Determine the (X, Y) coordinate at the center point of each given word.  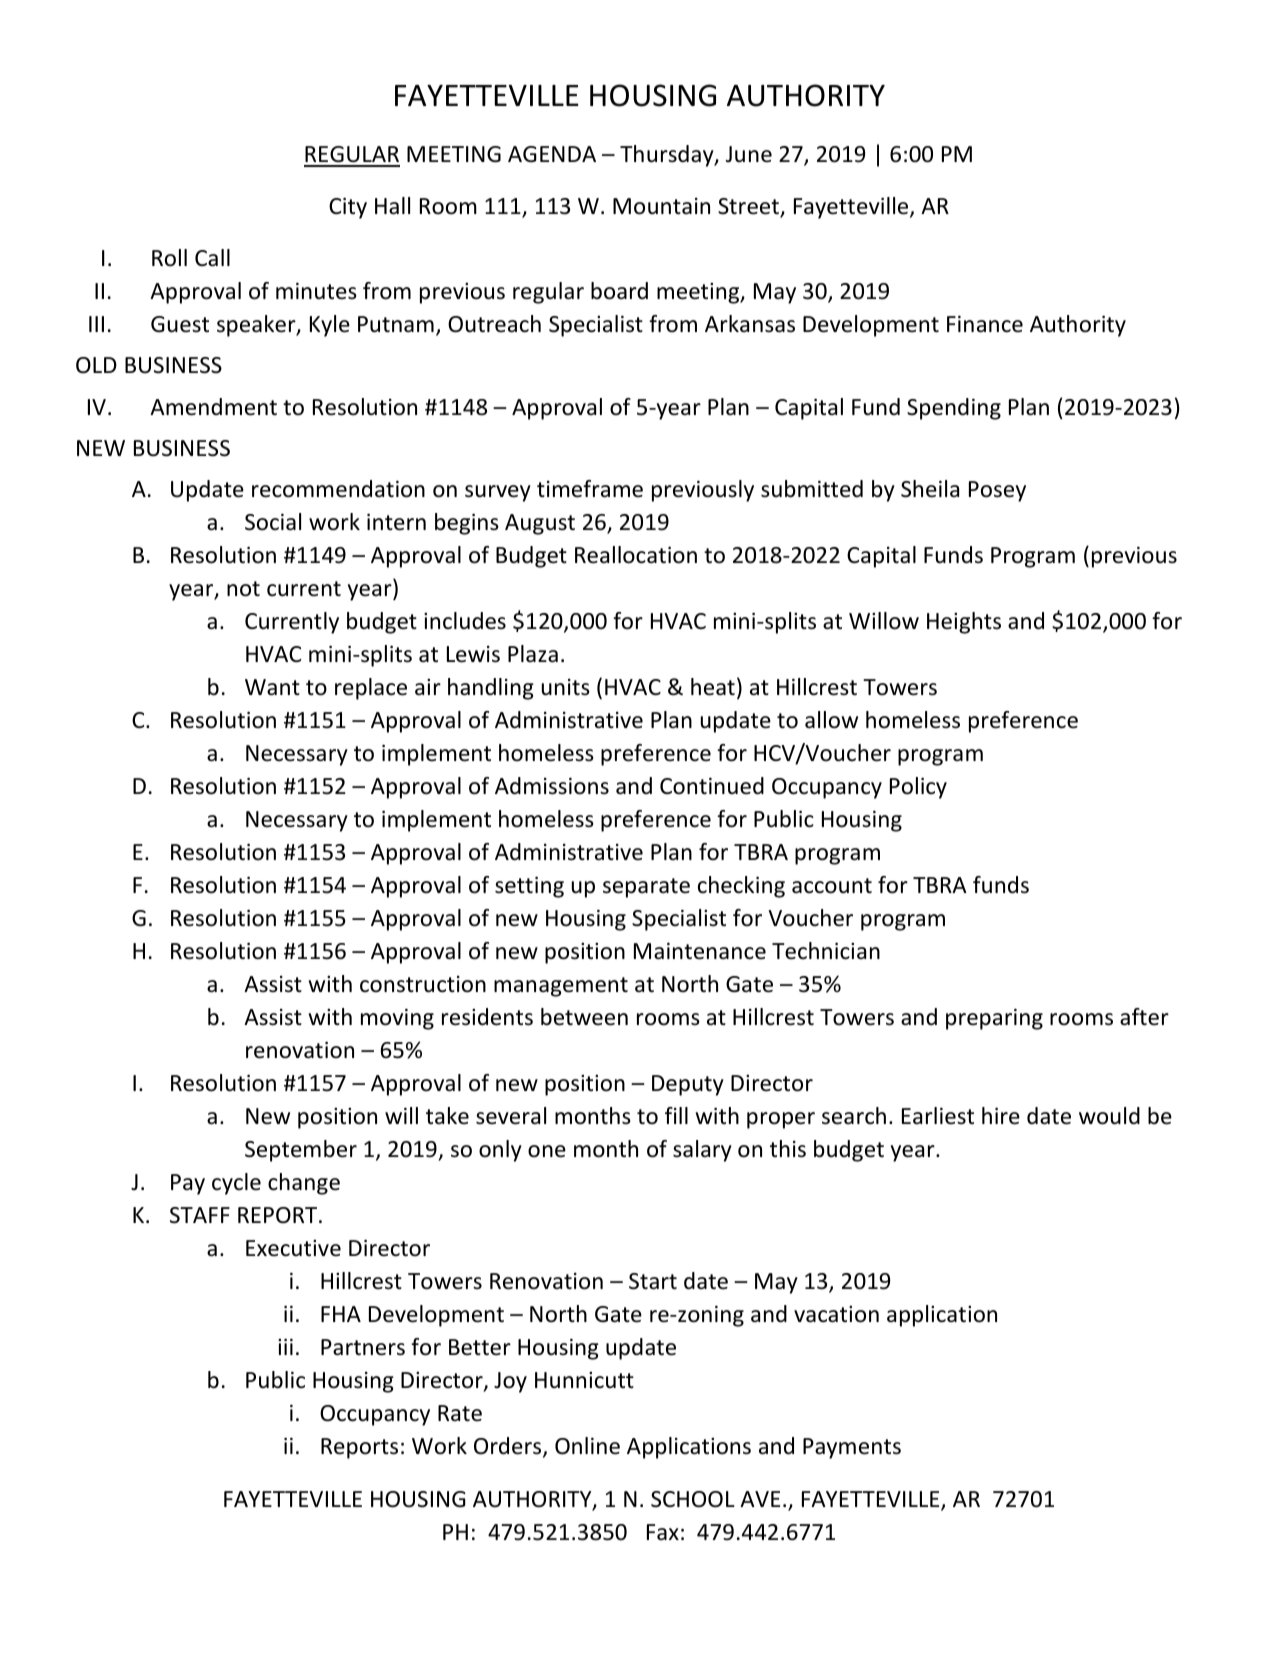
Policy (918, 788)
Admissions (552, 786)
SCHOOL (693, 1499)
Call (212, 258)
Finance (985, 324)
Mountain (661, 206)
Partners (363, 1347)
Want (272, 687)
